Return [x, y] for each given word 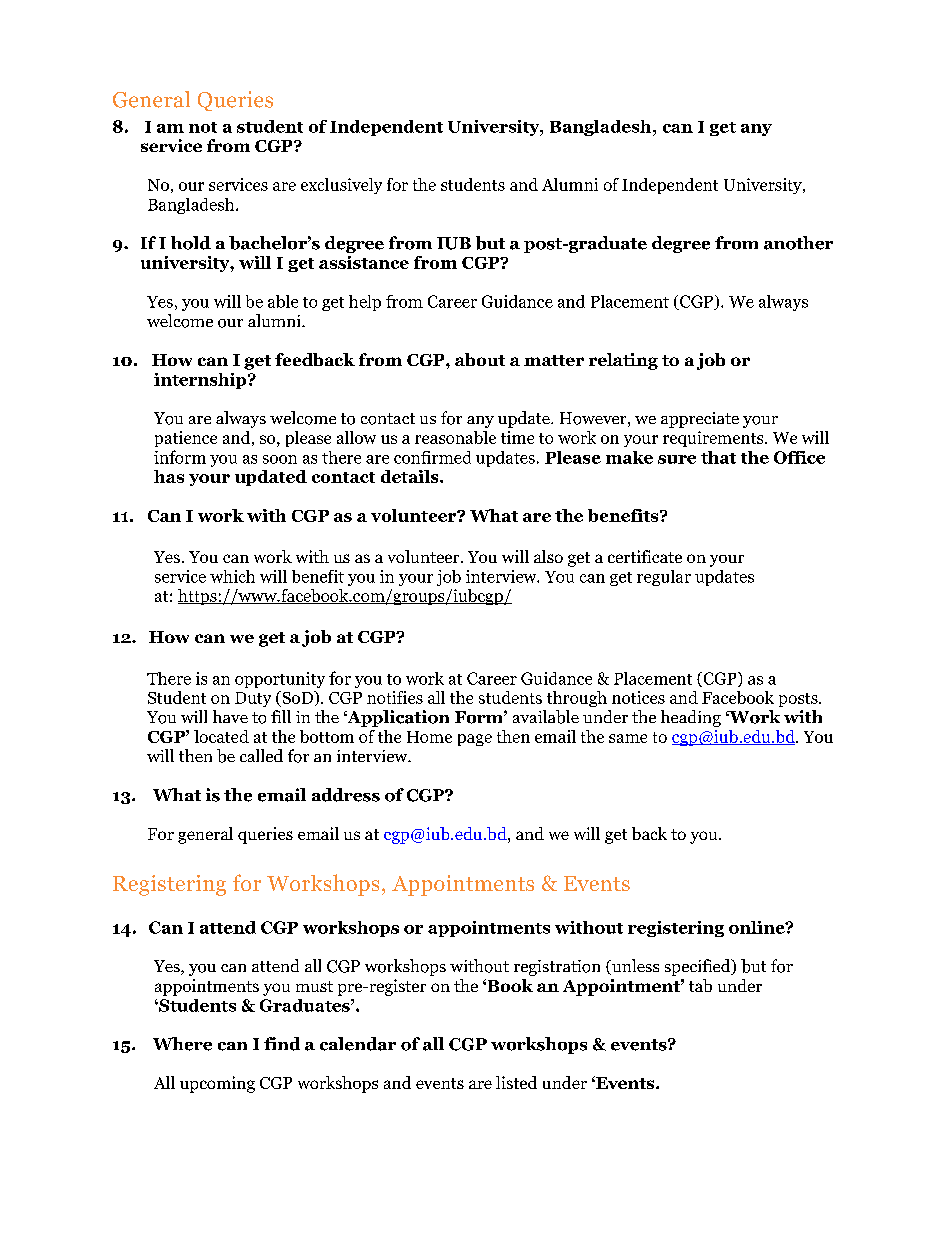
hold [191, 243]
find [282, 1044]
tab [700, 985]
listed [516, 1082]
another [798, 243]
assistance [364, 262]
